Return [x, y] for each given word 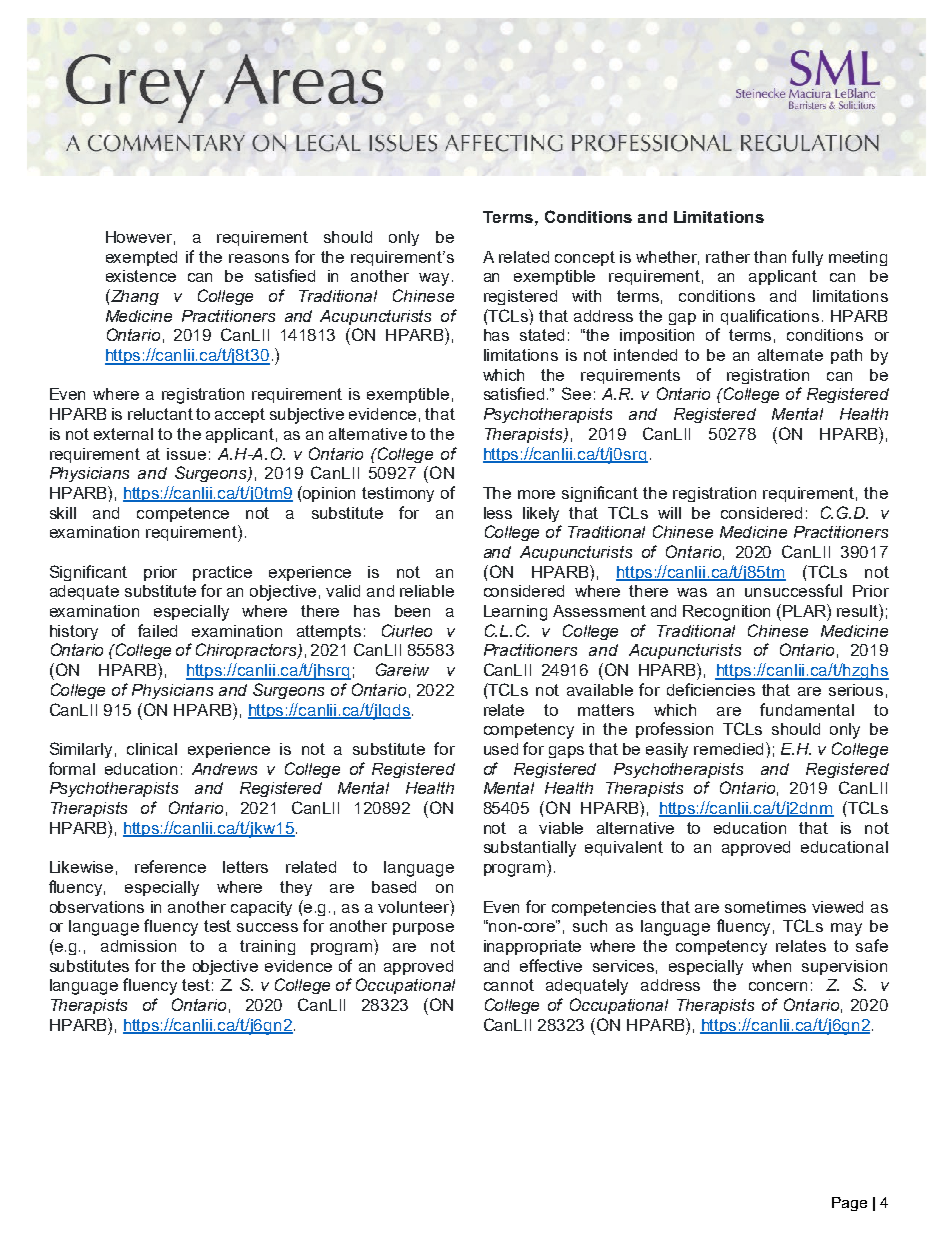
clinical [152, 749]
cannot [509, 985]
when [771, 966]
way [434, 279]
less [498, 513]
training [267, 947]
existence [141, 276]
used [501, 749]
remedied [730, 748]
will [669, 513]
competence [183, 514]
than [770, 257]
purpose [423, 929]
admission [138, 946]
